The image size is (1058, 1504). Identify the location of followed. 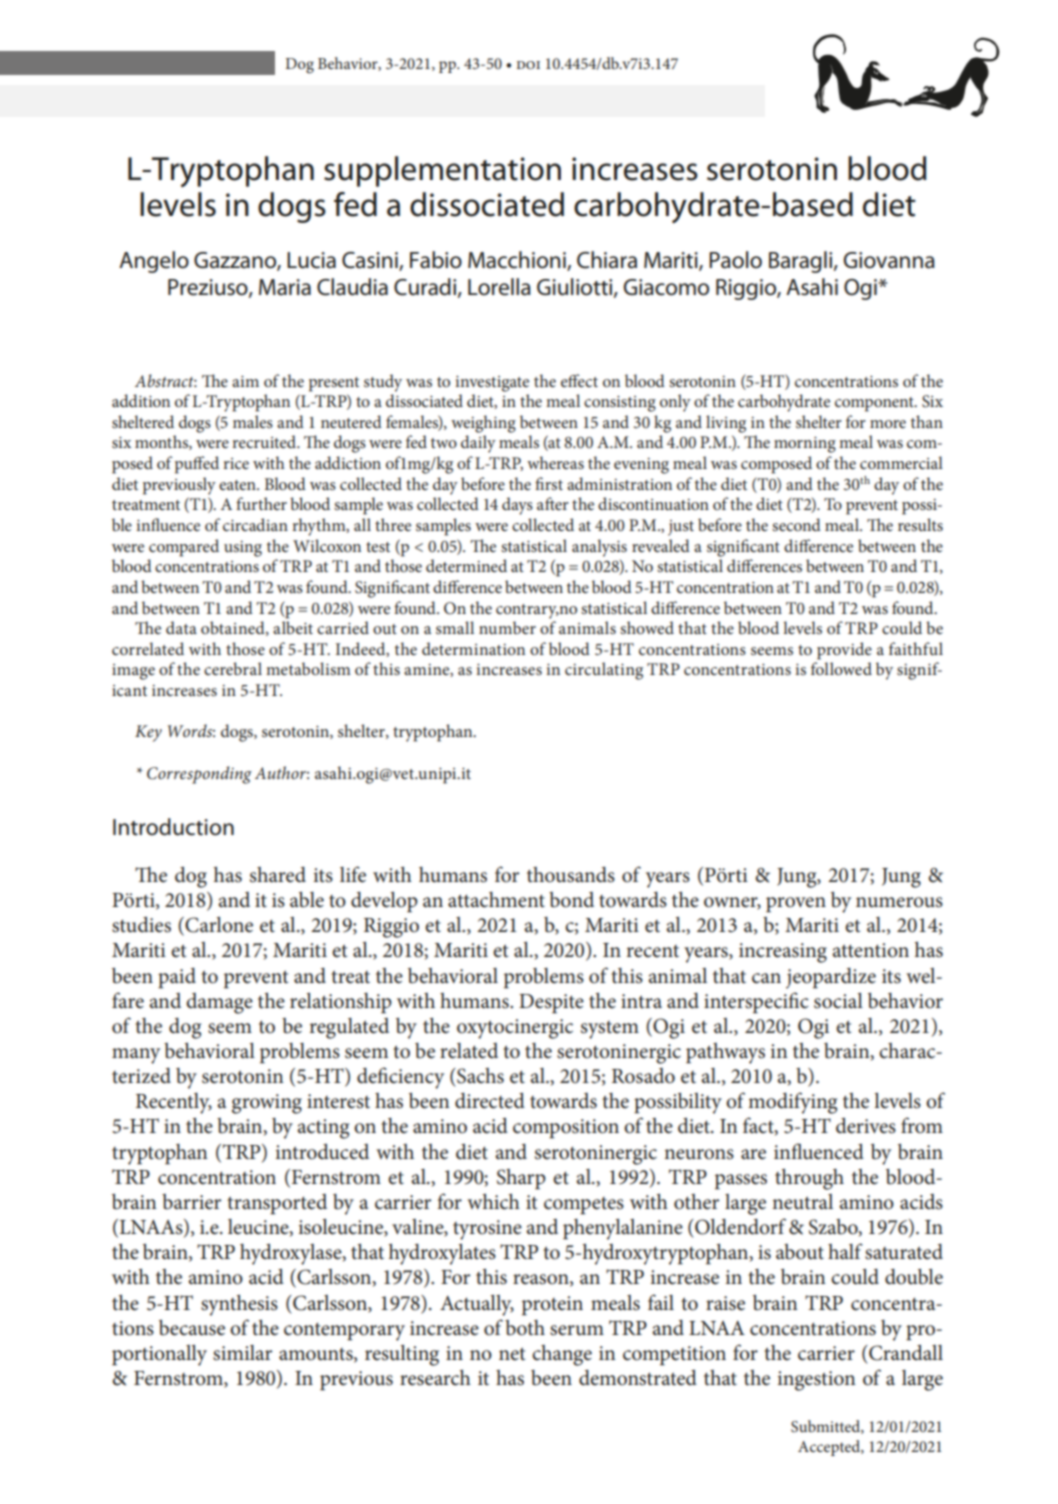
(841, 668).
